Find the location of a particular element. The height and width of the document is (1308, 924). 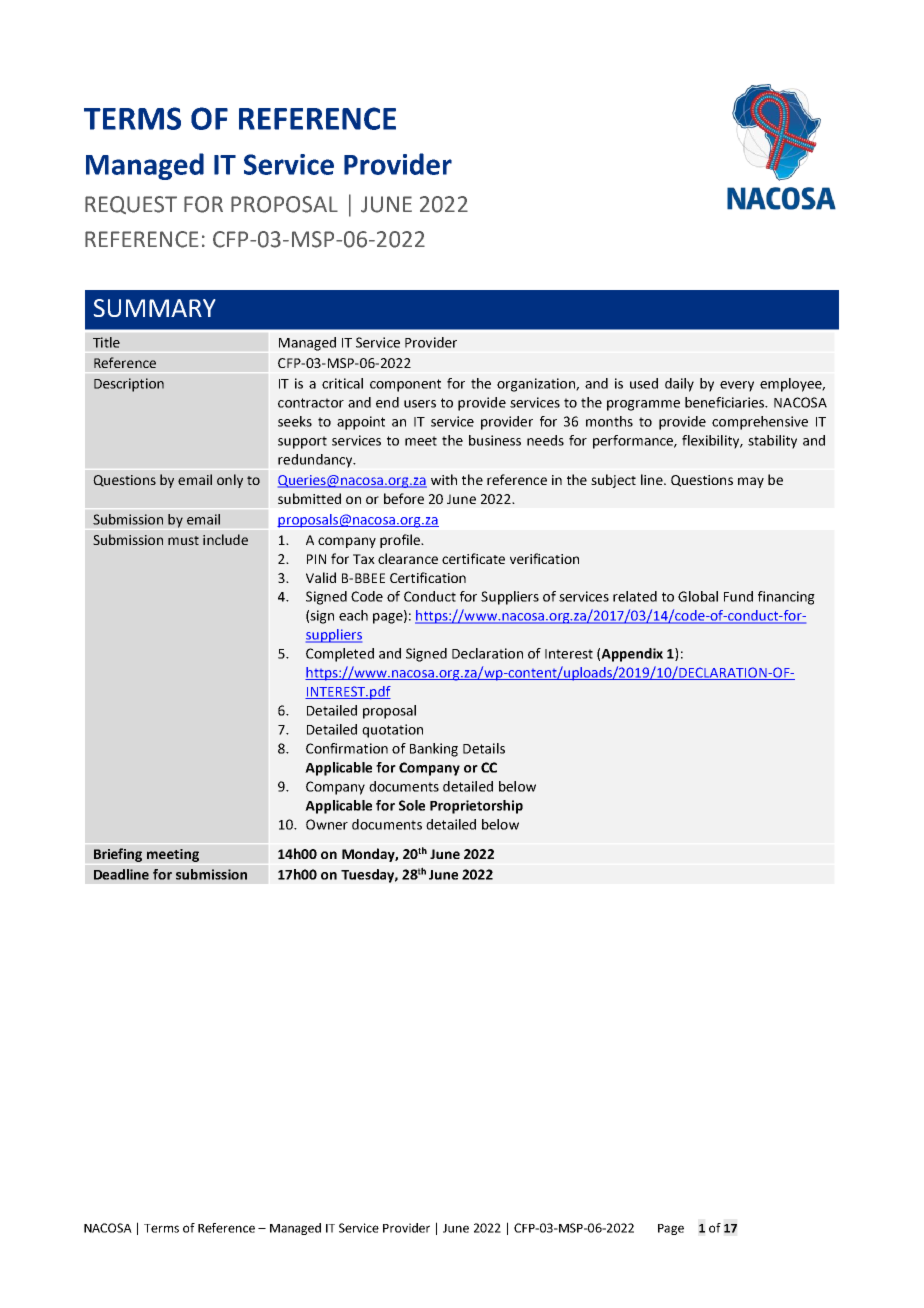

users is located at coordinates (420, 404).
